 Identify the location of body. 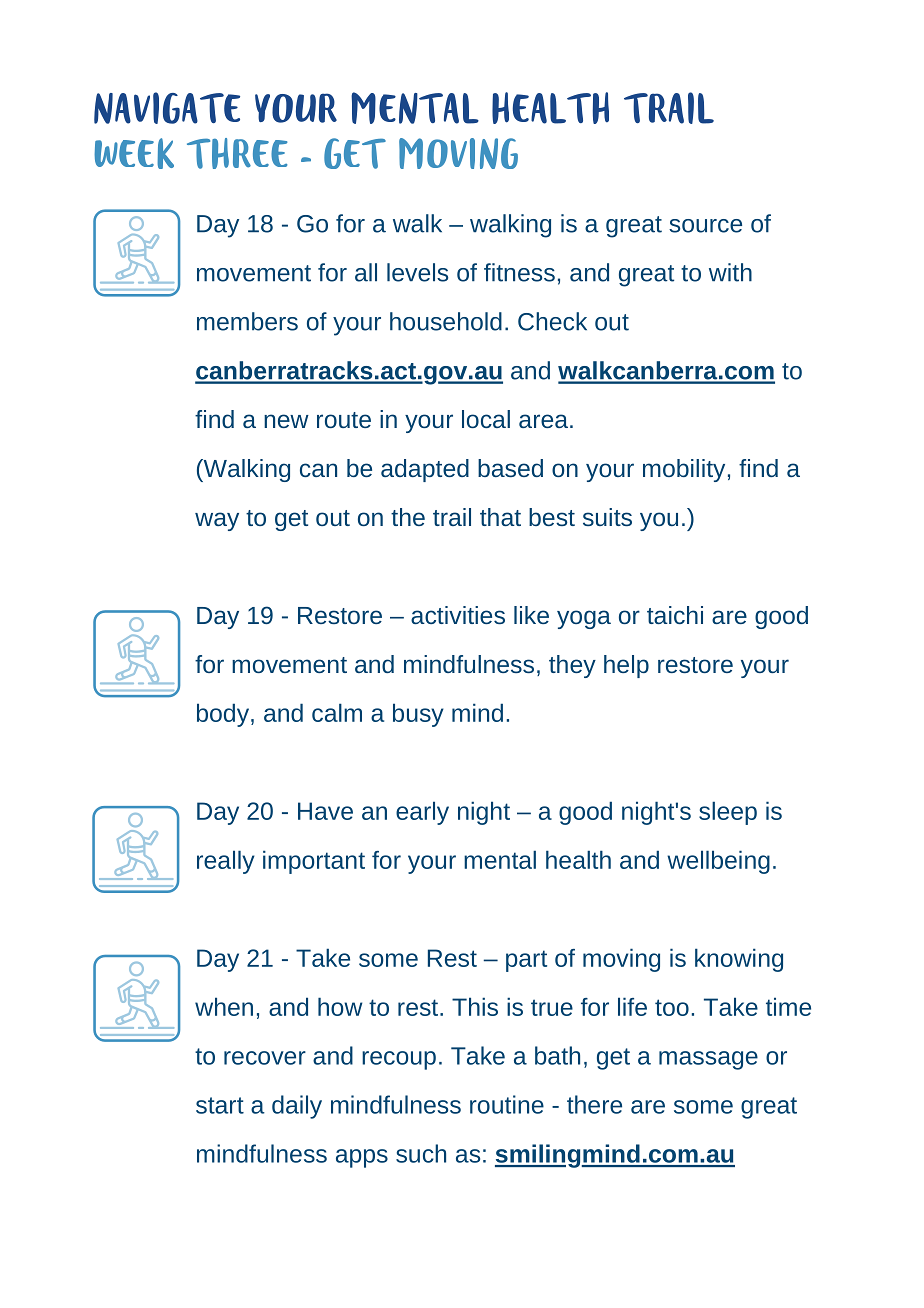
(224, 715).
